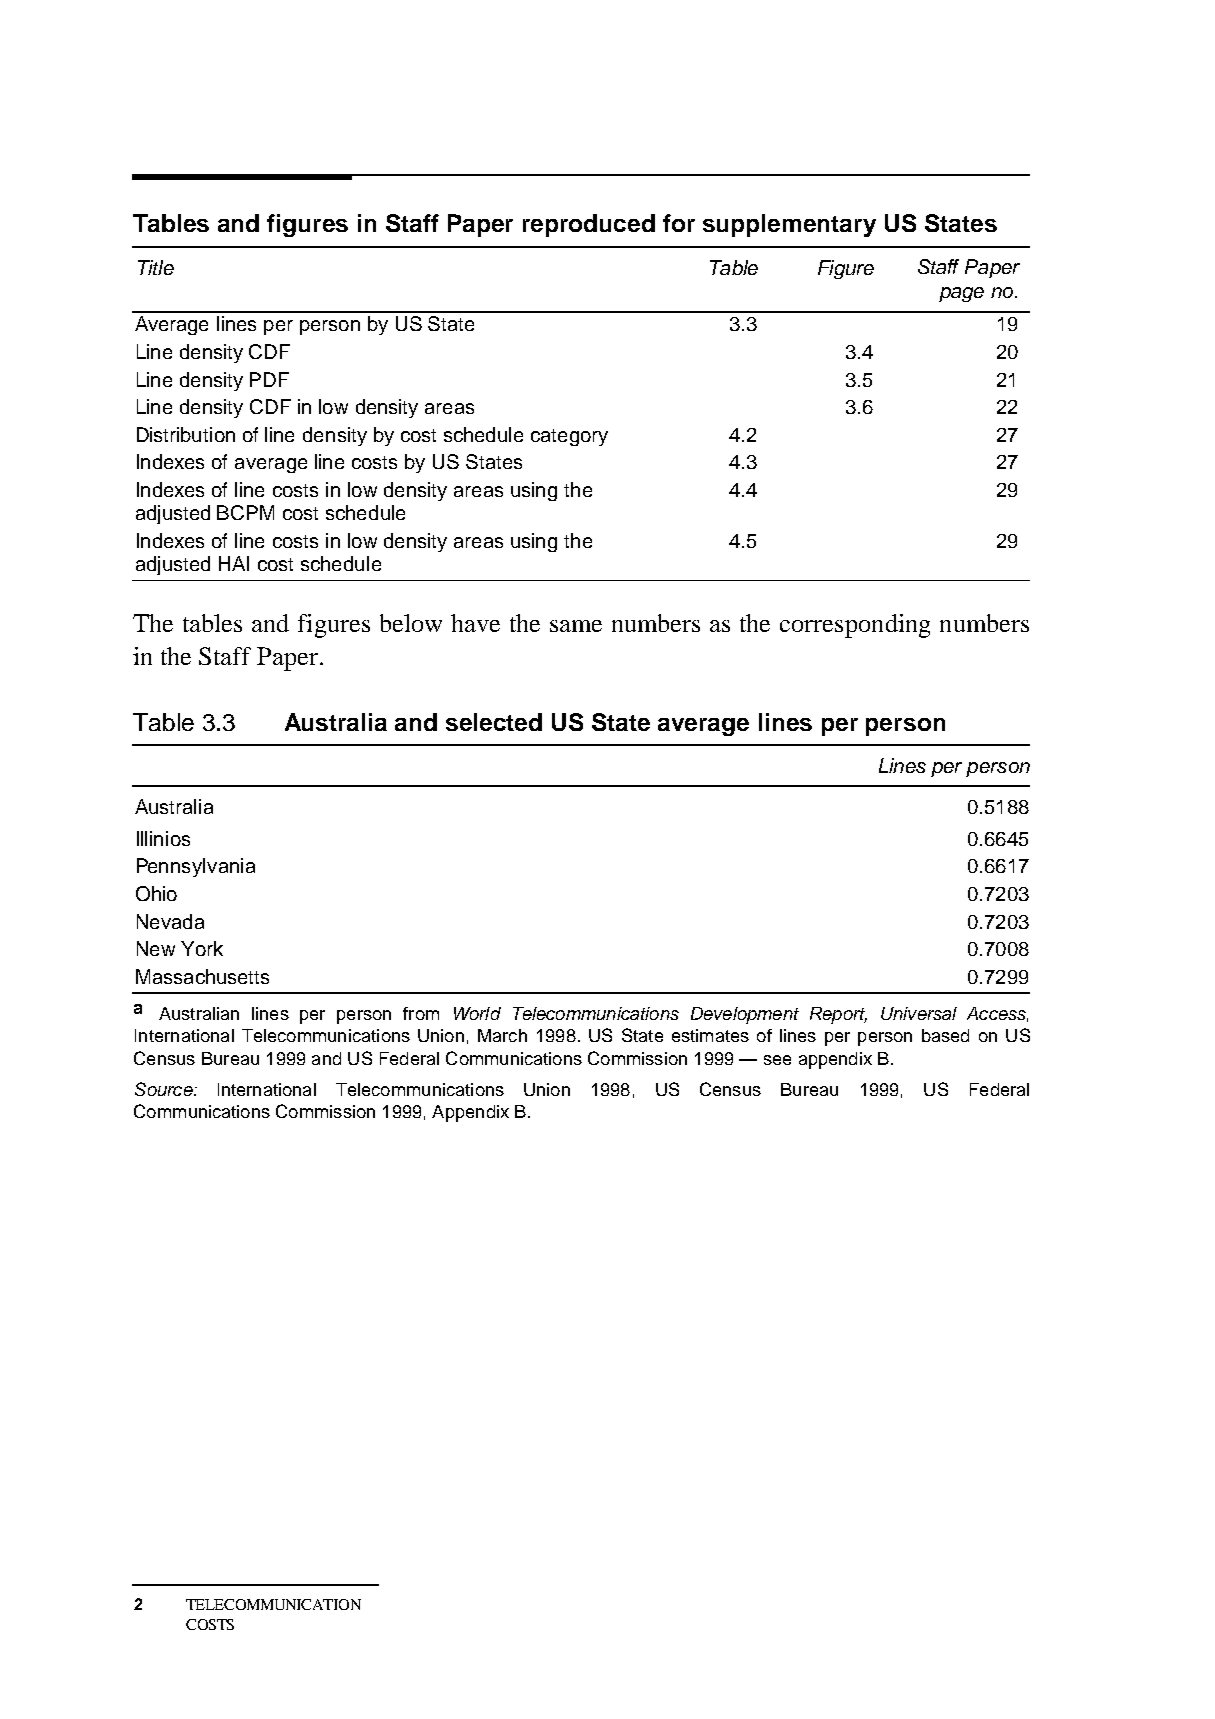 The height and width of the screenshot is (1719, 1215). I want to click on Source, so click(165, 1089).
